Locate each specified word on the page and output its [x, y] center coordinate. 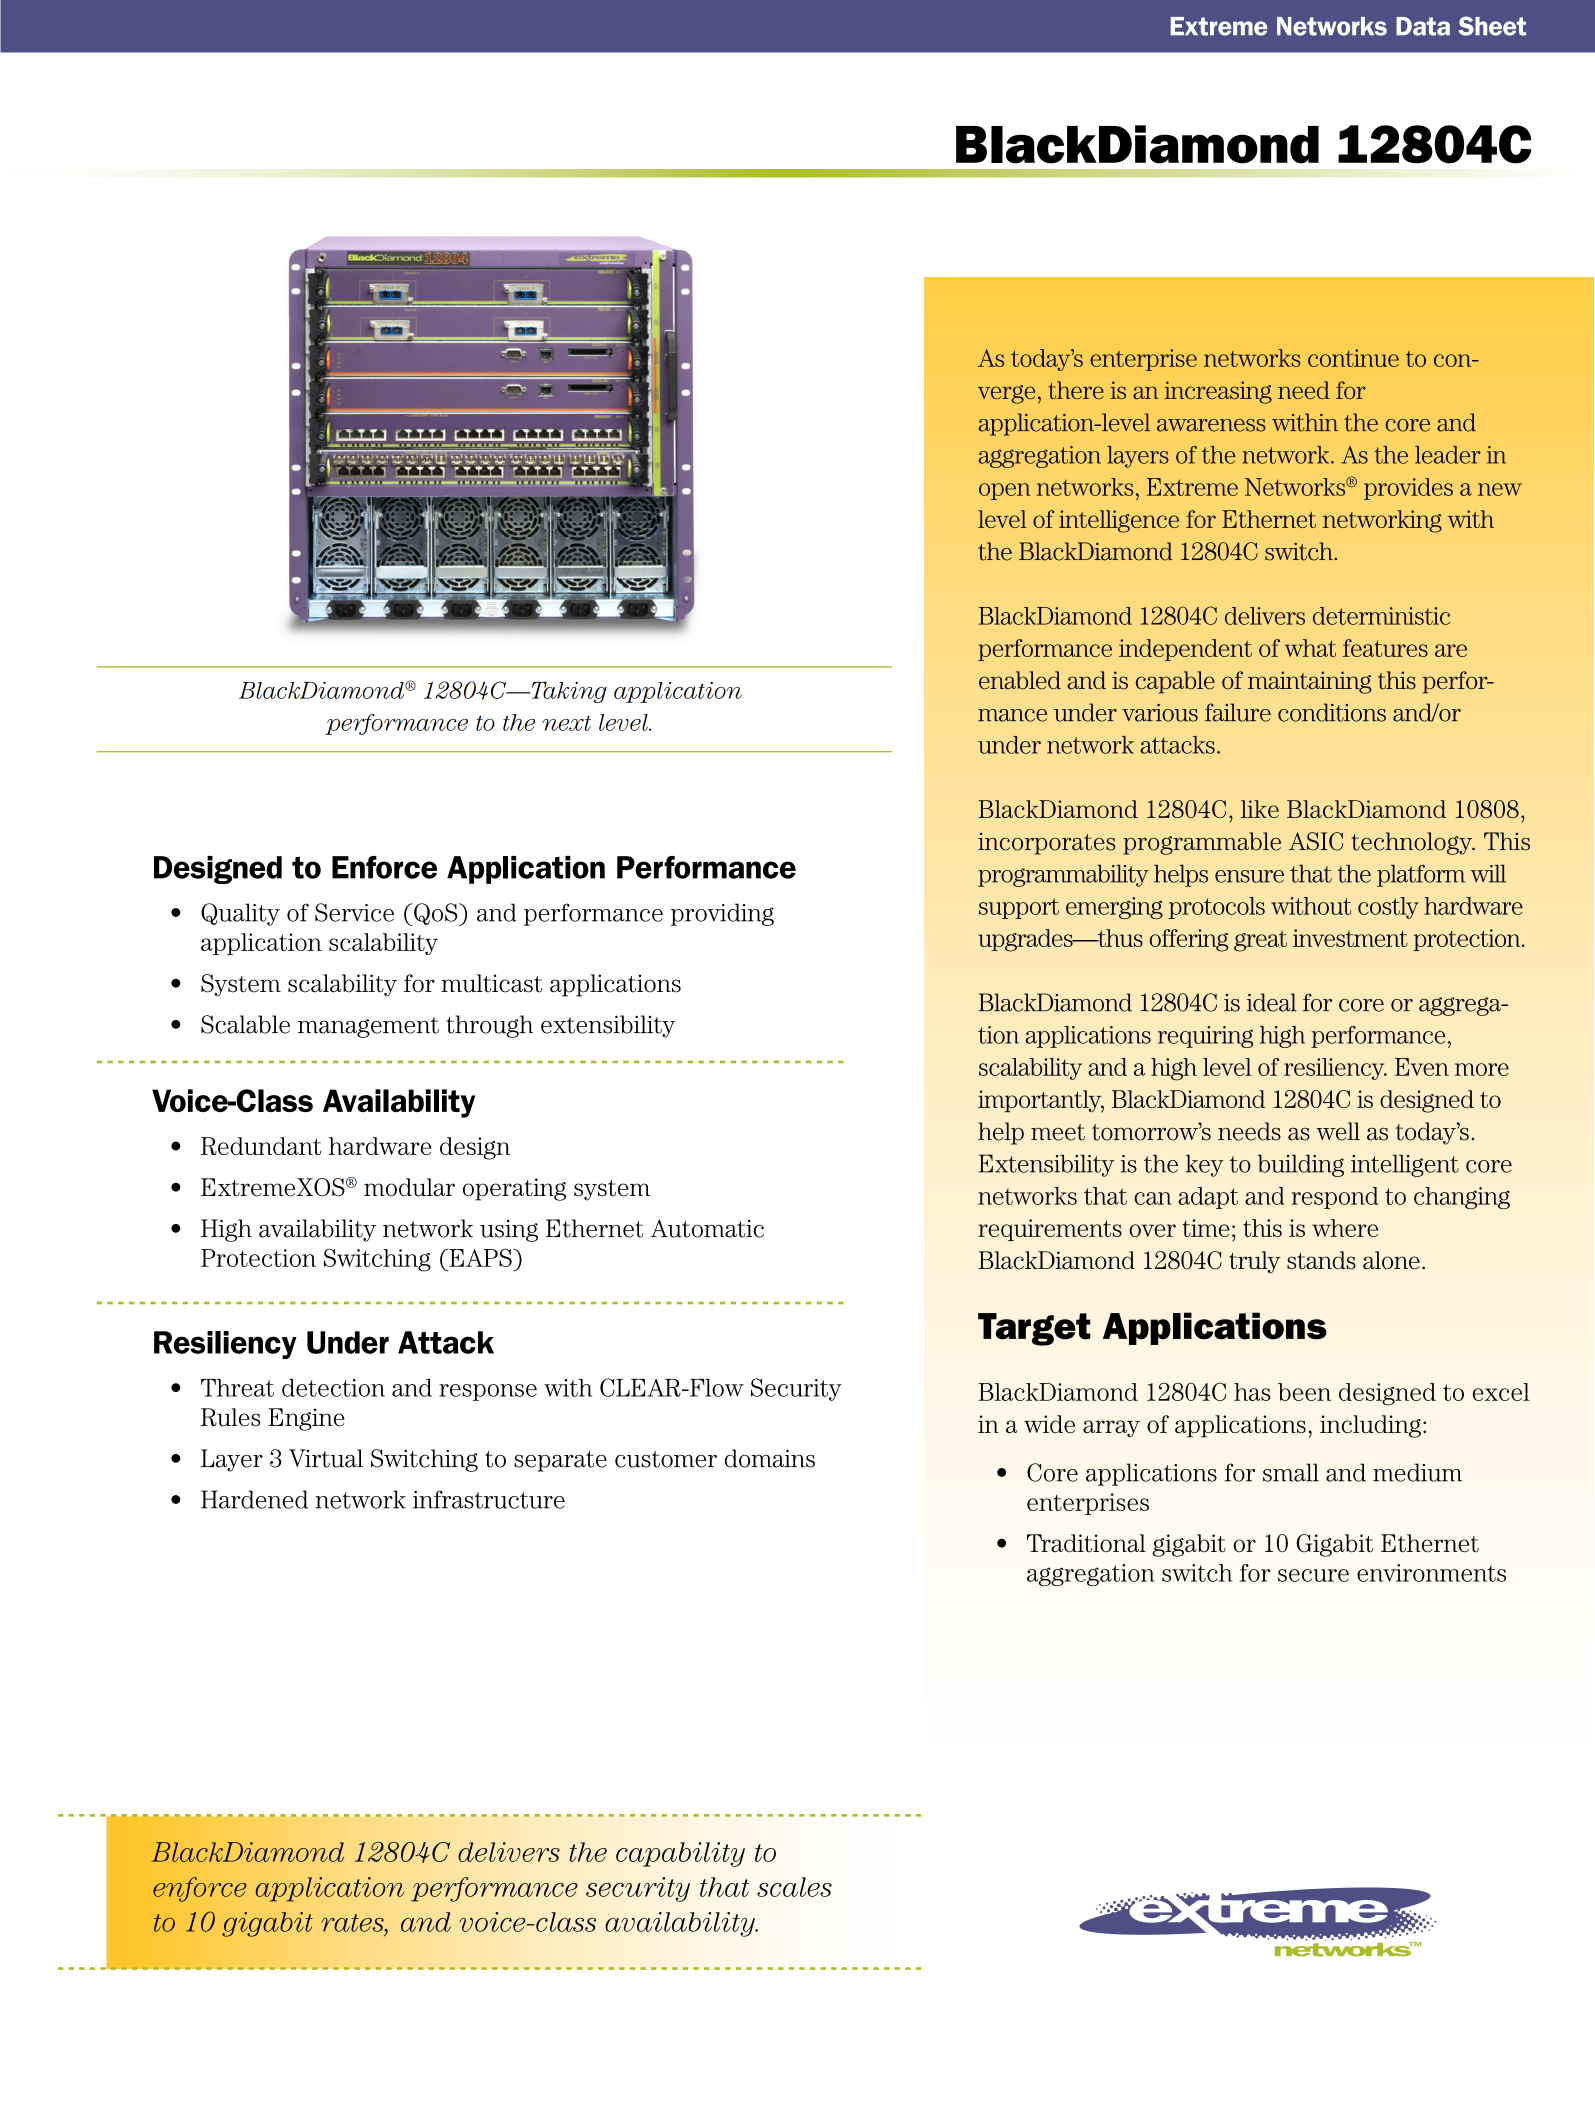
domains [770, 1458]
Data [1423, 26]
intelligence [1119, 521]
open [1005, 491]
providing [722, 914]
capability [680, 1854]
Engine [306, 1419]
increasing [1218, 392]
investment [1350, 938]
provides [1408, 489]
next [566, 723]
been [1304, 1392]
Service [354, 912]
